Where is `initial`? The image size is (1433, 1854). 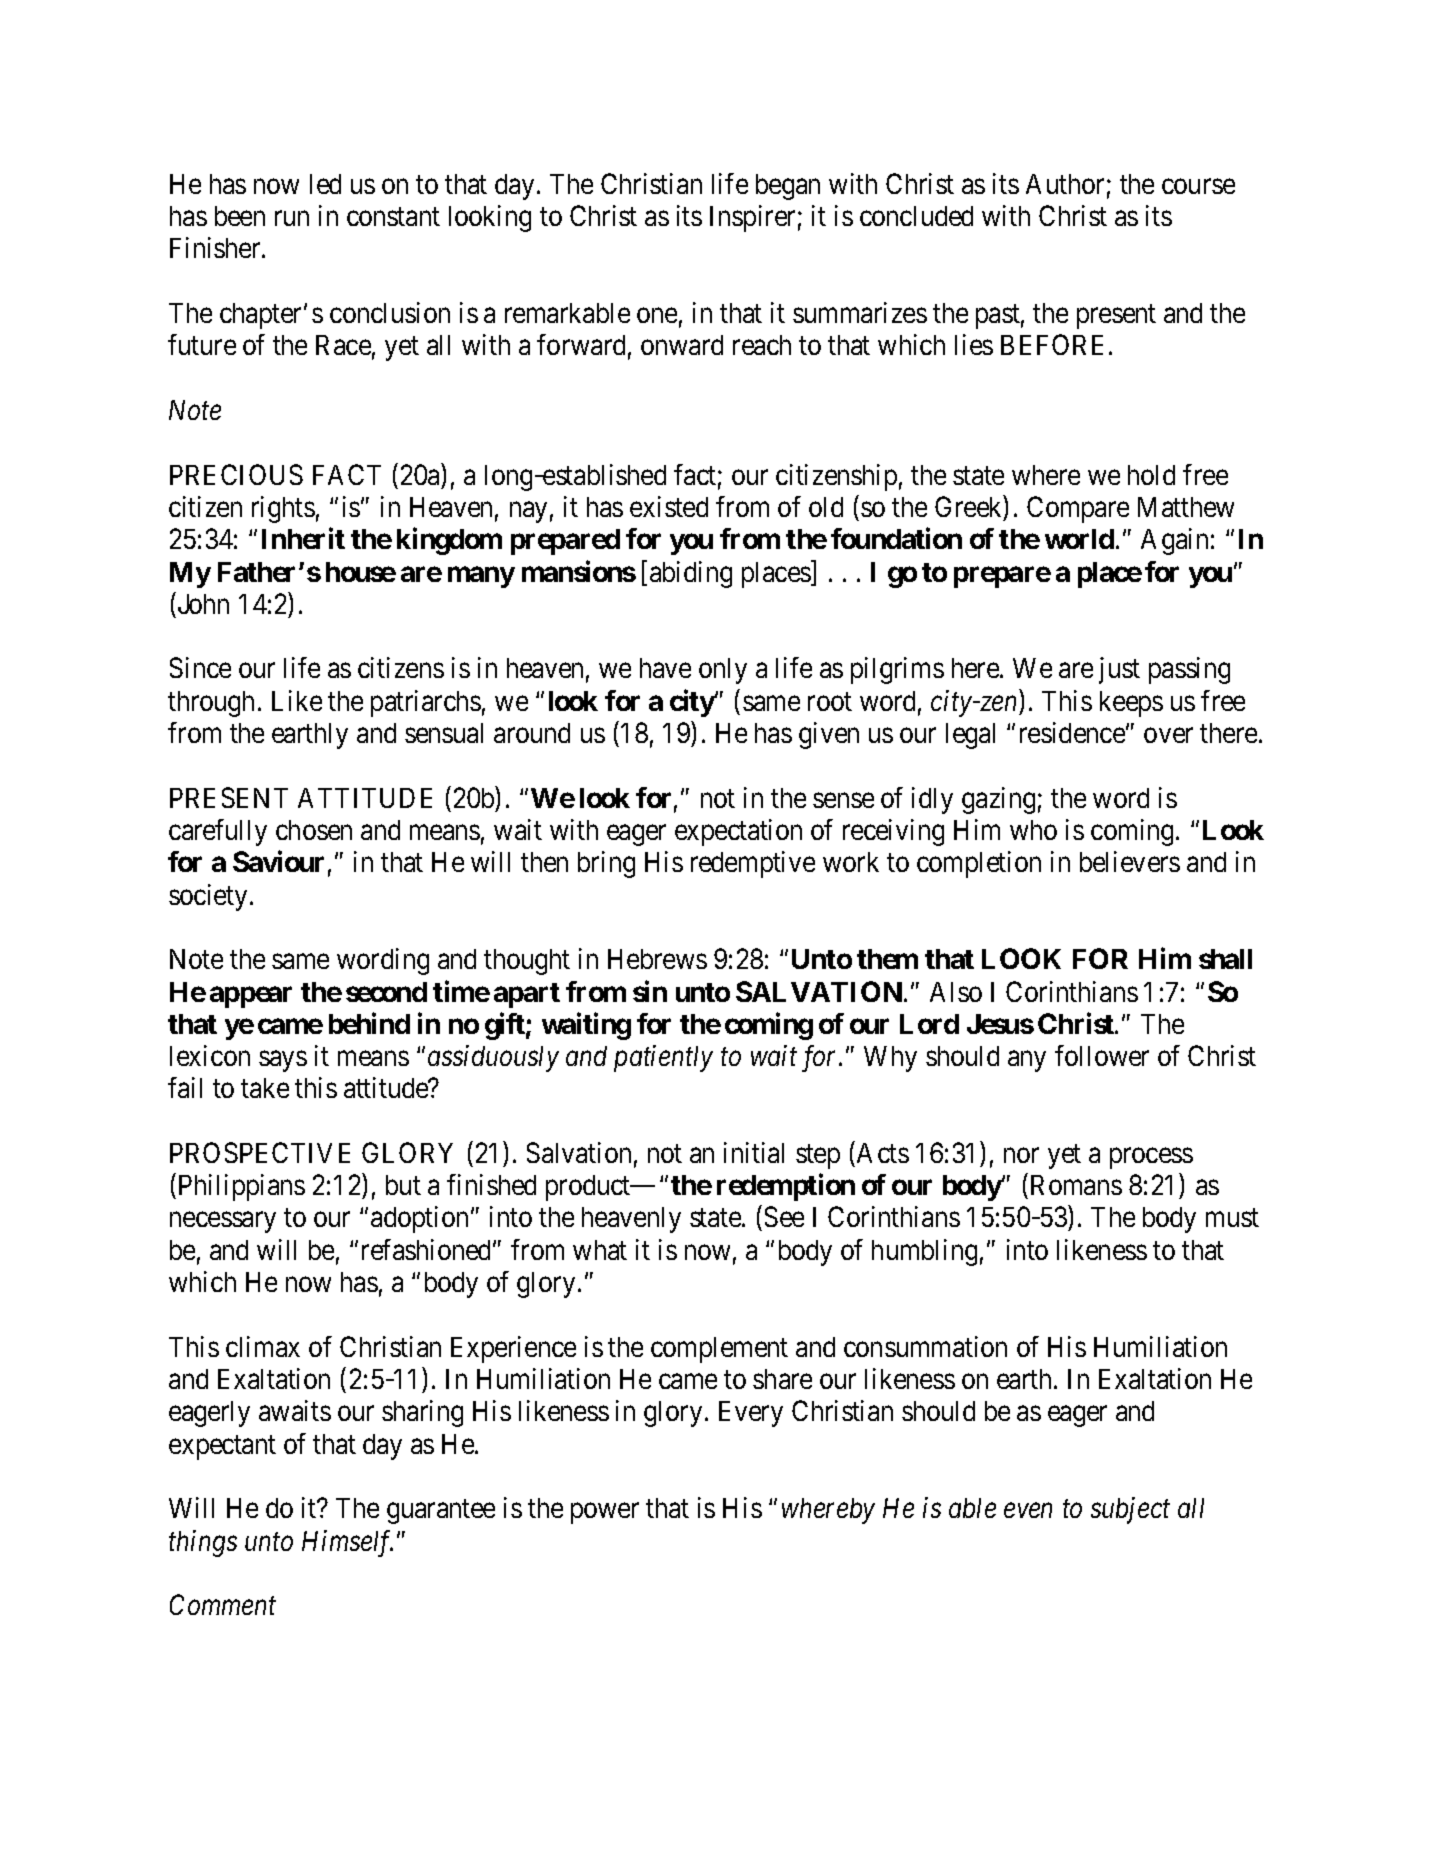 initial is located at coordinates (754, 1152).
